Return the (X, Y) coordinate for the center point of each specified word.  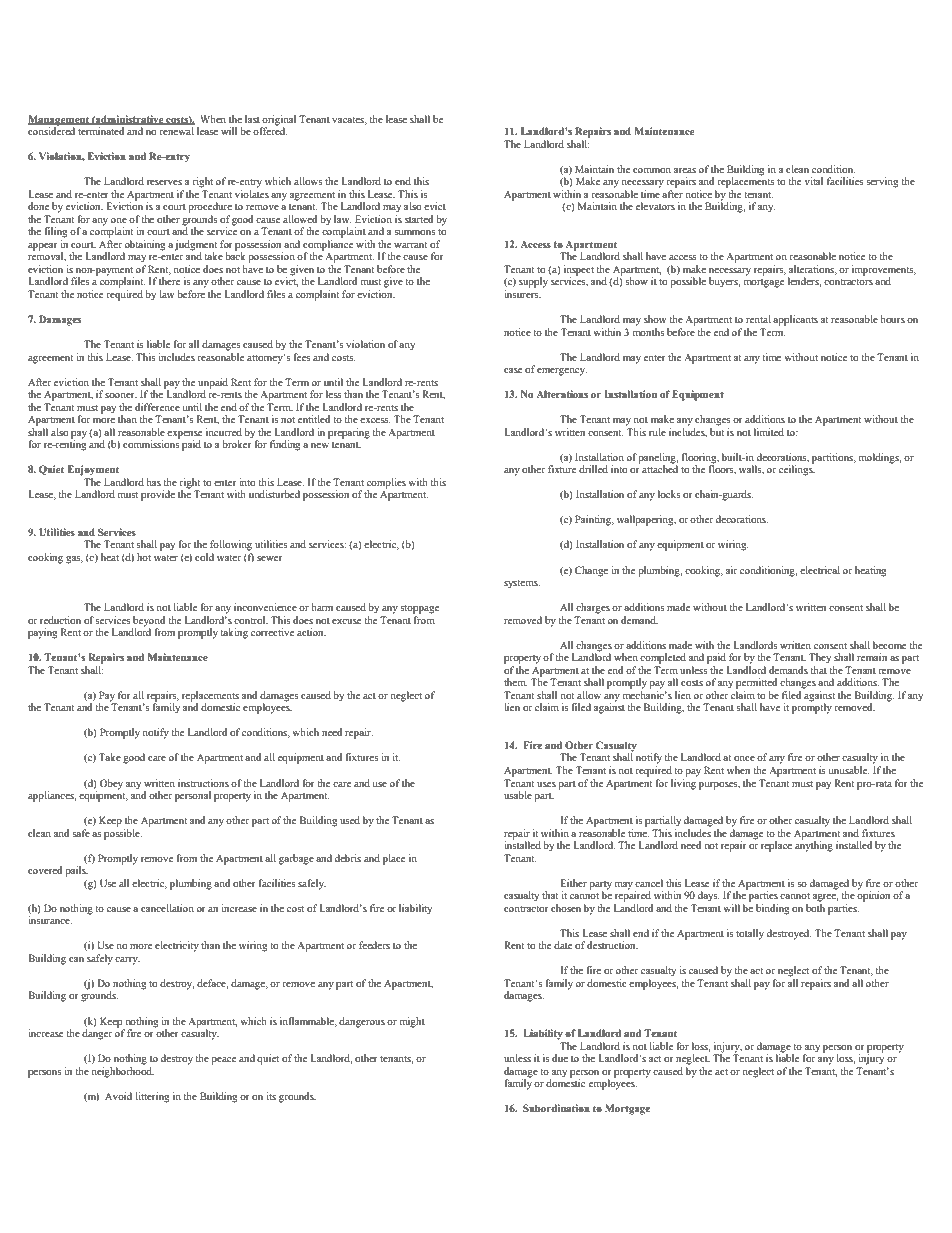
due (560, 1058)
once (744, 758)
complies (386, 484)
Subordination (556, 1108)
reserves (164, 182)
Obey (111, 784)
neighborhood (122, 1072)
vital (813, 181)
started (419, 219)
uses (546, 784)
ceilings (797, 469)
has (154, 482)
